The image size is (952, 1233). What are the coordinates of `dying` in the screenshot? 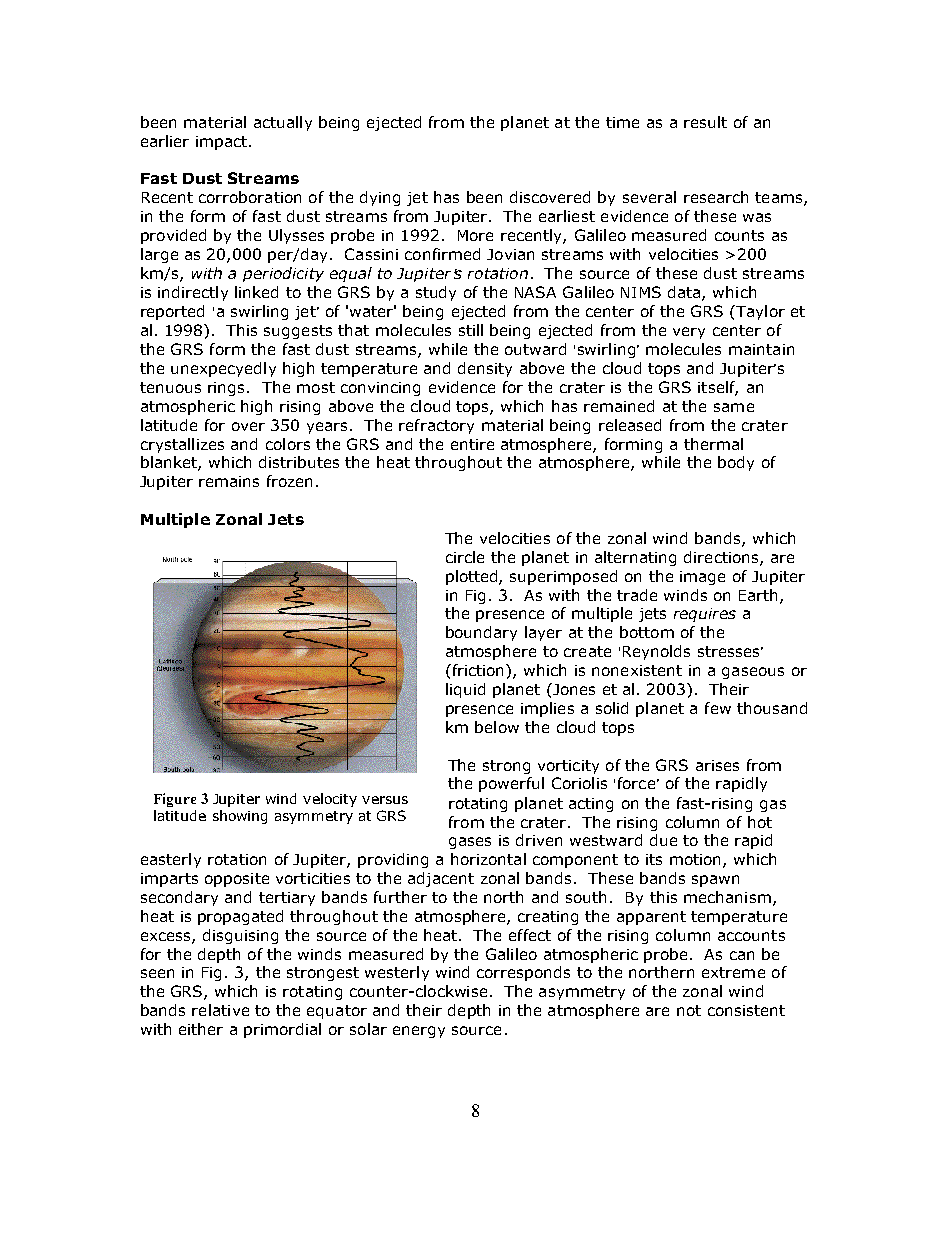 It's located at (380, 198).
